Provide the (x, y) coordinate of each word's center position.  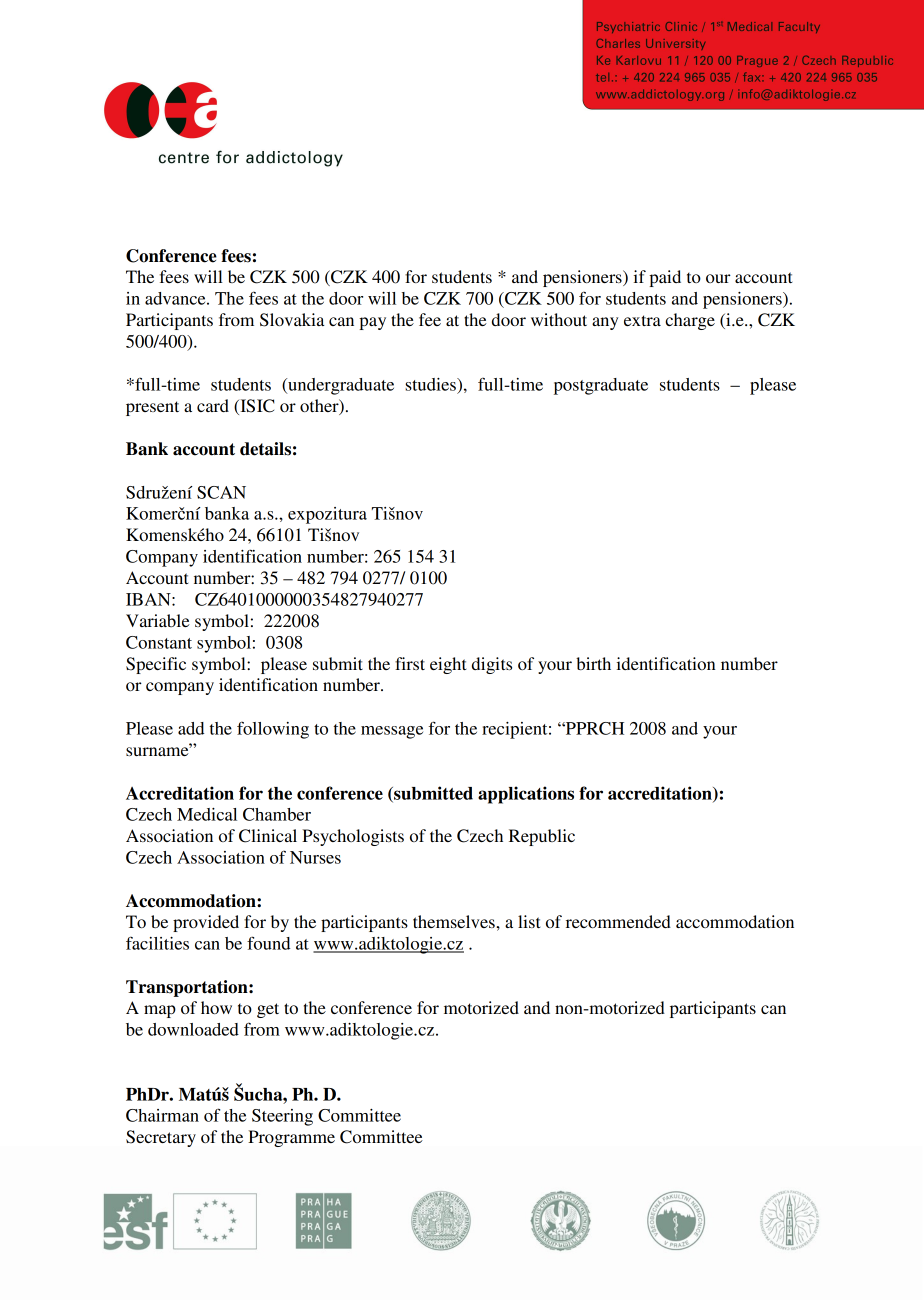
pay (372, 323)
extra (642, 320)
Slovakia (292, 320)
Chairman (162, 1115)
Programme (291, 1138)
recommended (618, 921)
